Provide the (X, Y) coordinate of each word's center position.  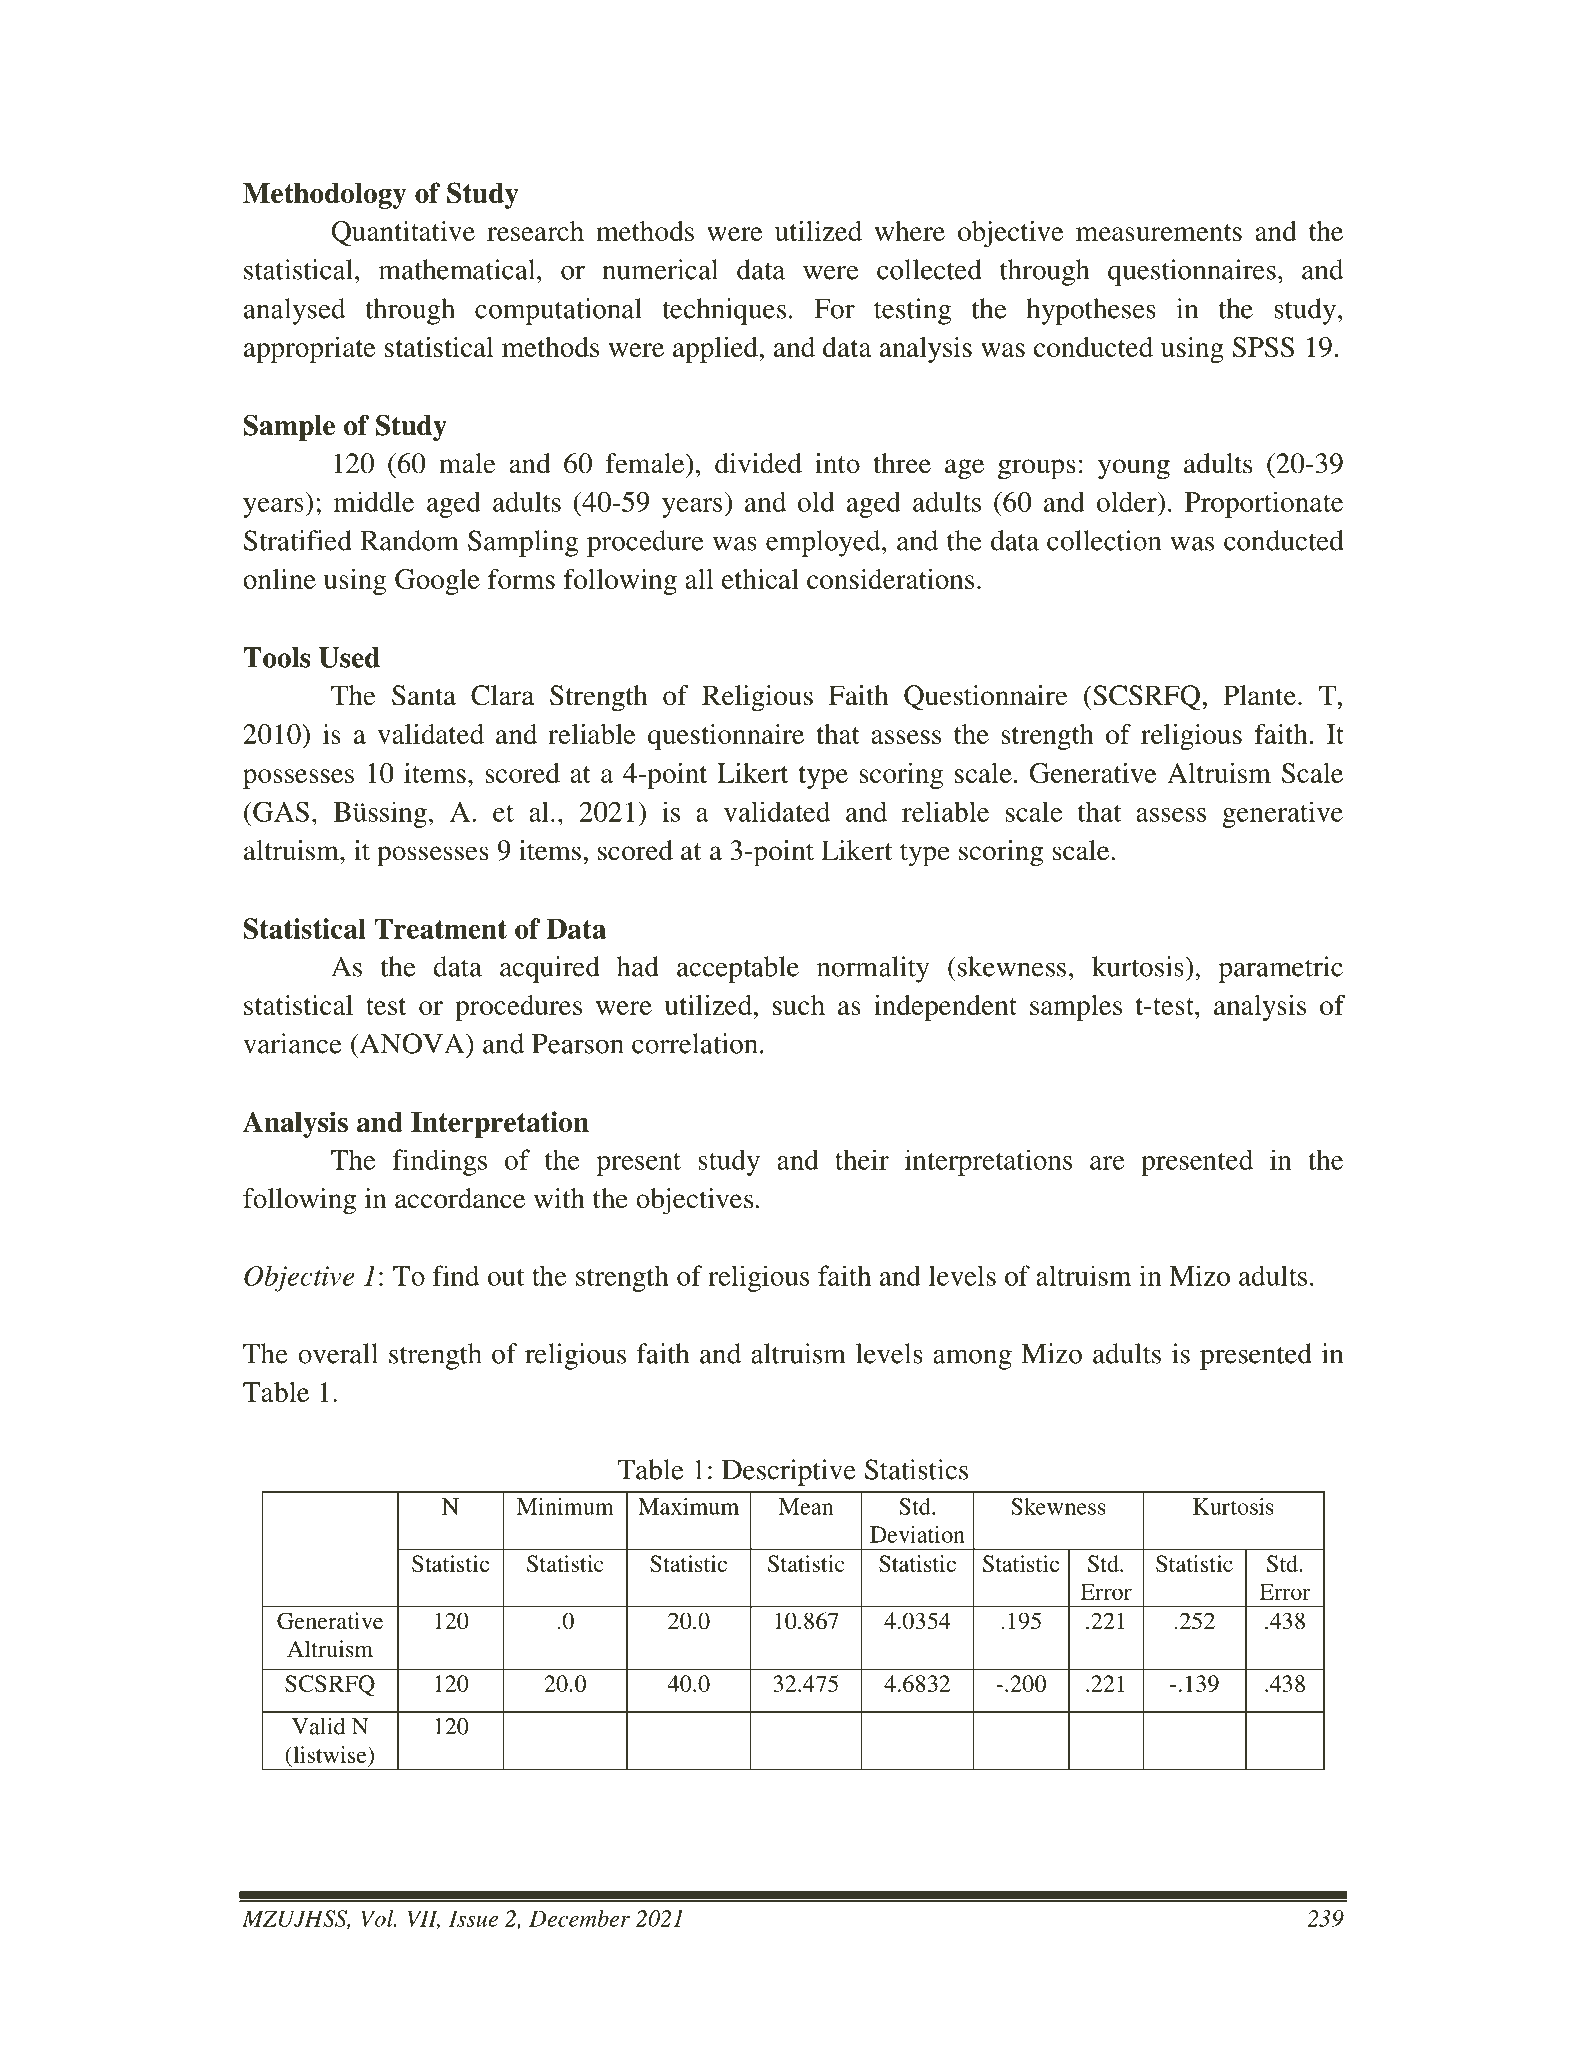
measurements (1159, 232)
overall (338, 1353)
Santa (424, 695)
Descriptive (789, 1472)
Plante (1259, 695)
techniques (724, 311)
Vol (378, 1918)
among (972, 1360)
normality (873, 969)
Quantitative (403, 233)
